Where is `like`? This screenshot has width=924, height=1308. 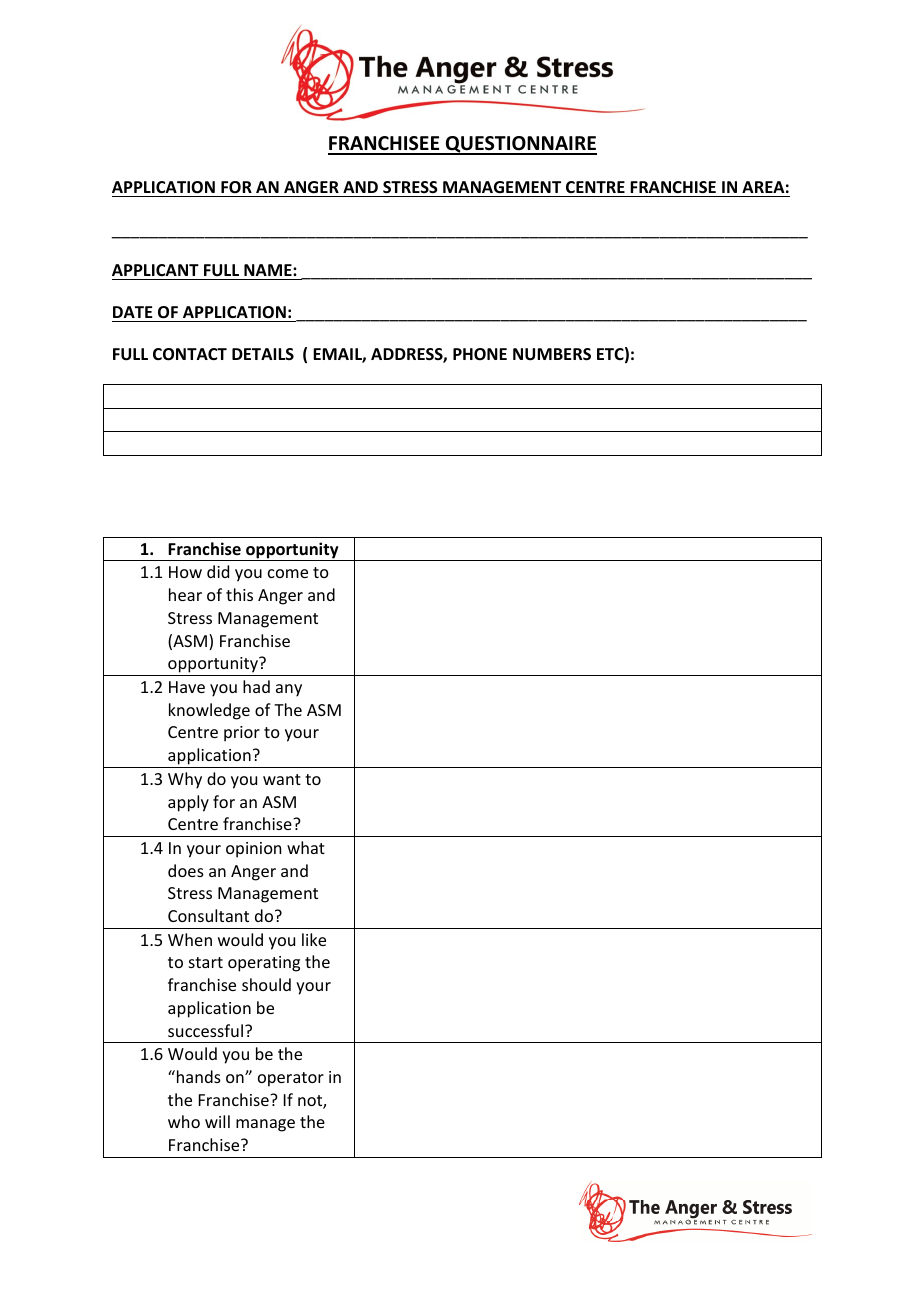
like is located at coordinates (314, 939).
